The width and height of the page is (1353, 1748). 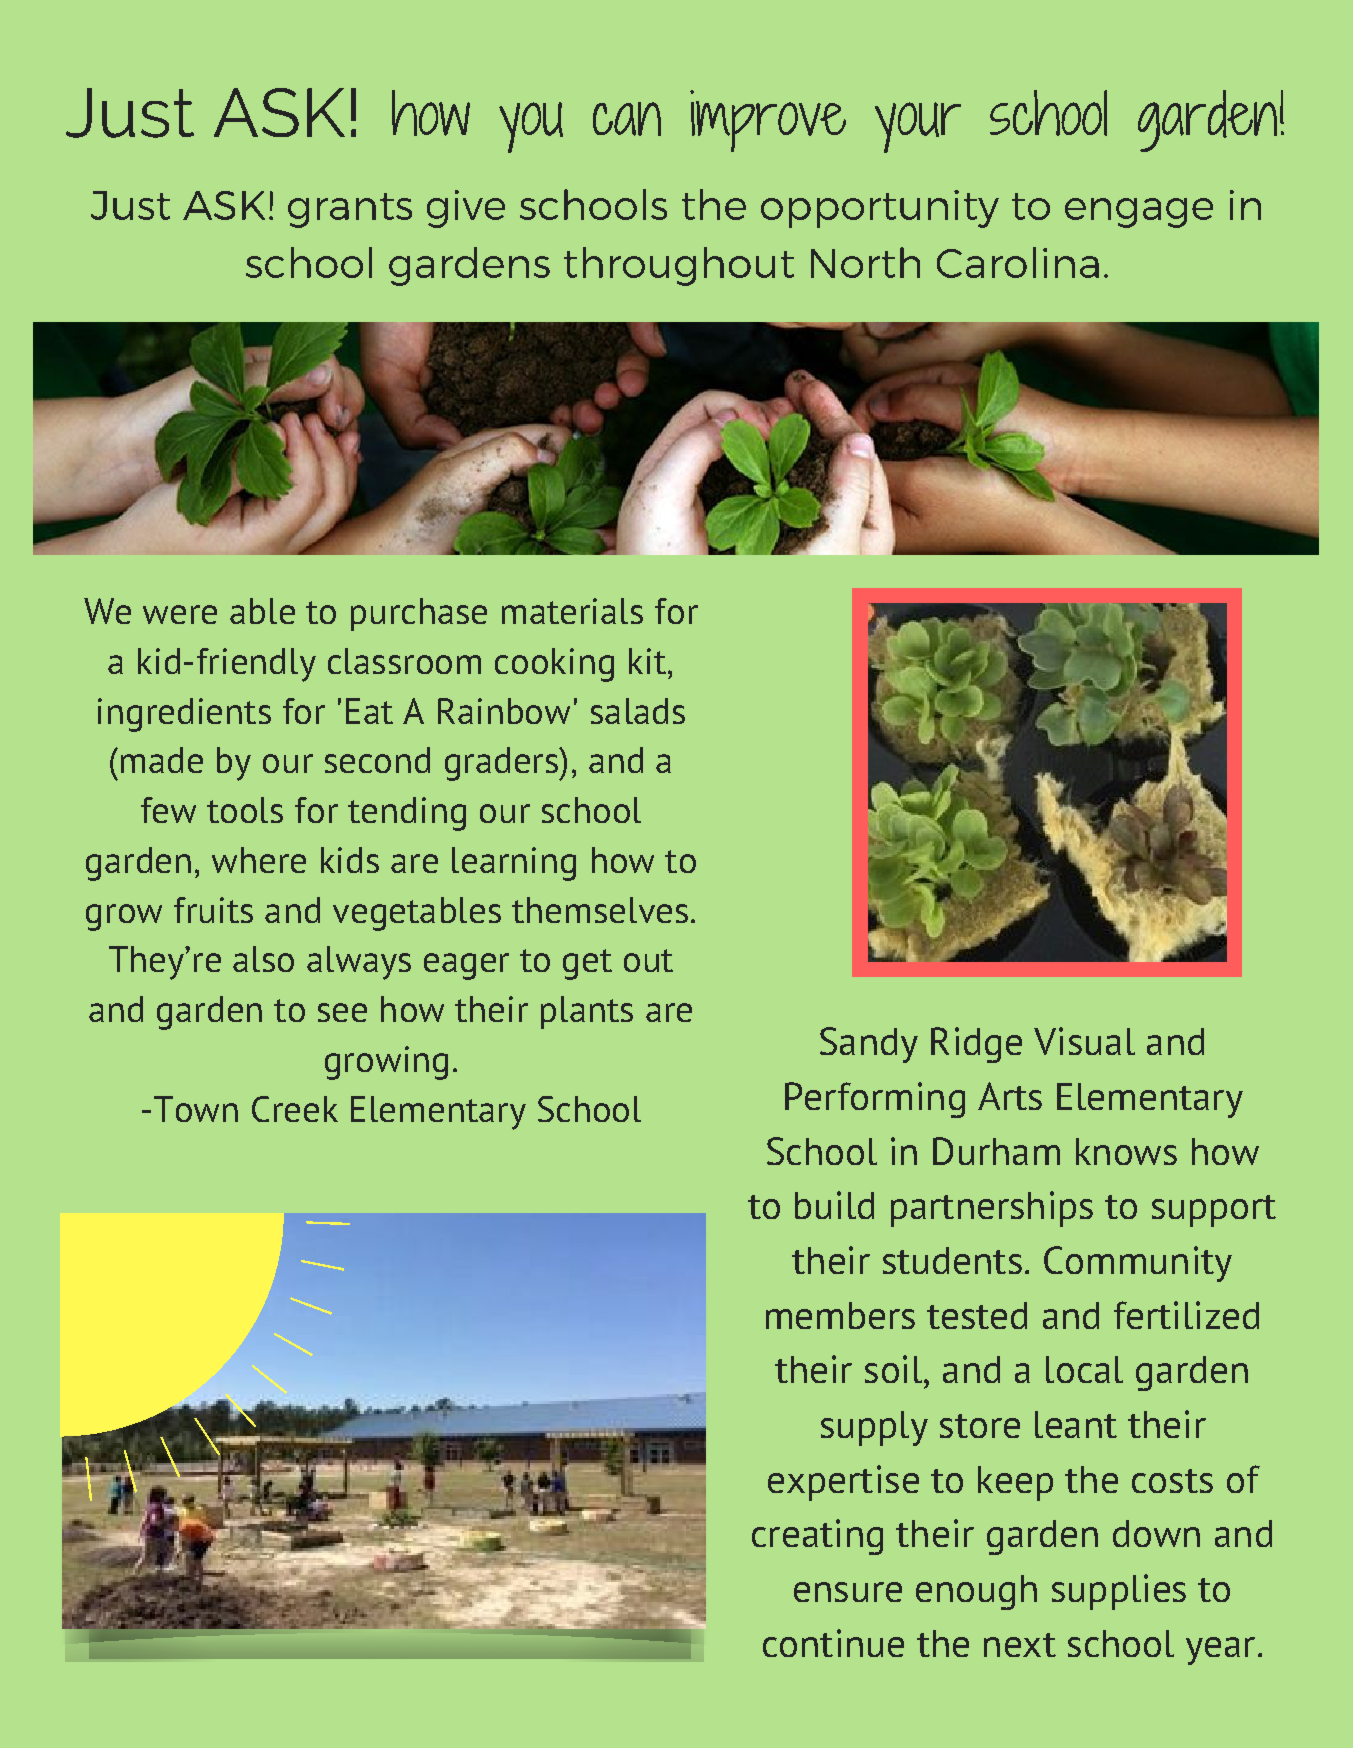 What do you see at coordinates (817, 1537) in the page?
I see `creating` at bounding box center [817, 1537].
